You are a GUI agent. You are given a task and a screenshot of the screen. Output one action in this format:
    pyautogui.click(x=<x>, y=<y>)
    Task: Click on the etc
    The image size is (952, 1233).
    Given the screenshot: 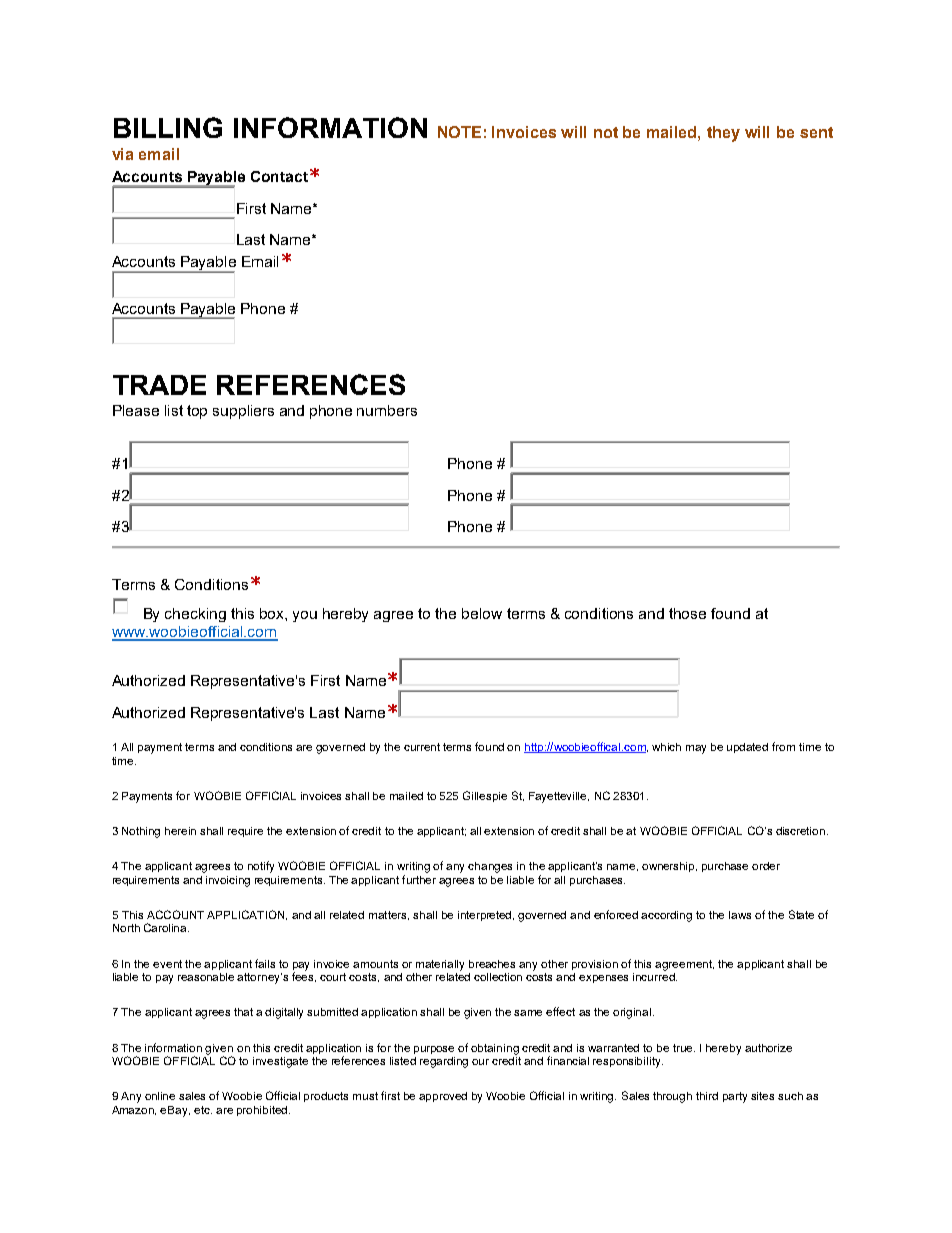 What is the action you would take?
    pyautogui.click(x=203, y=1110)
